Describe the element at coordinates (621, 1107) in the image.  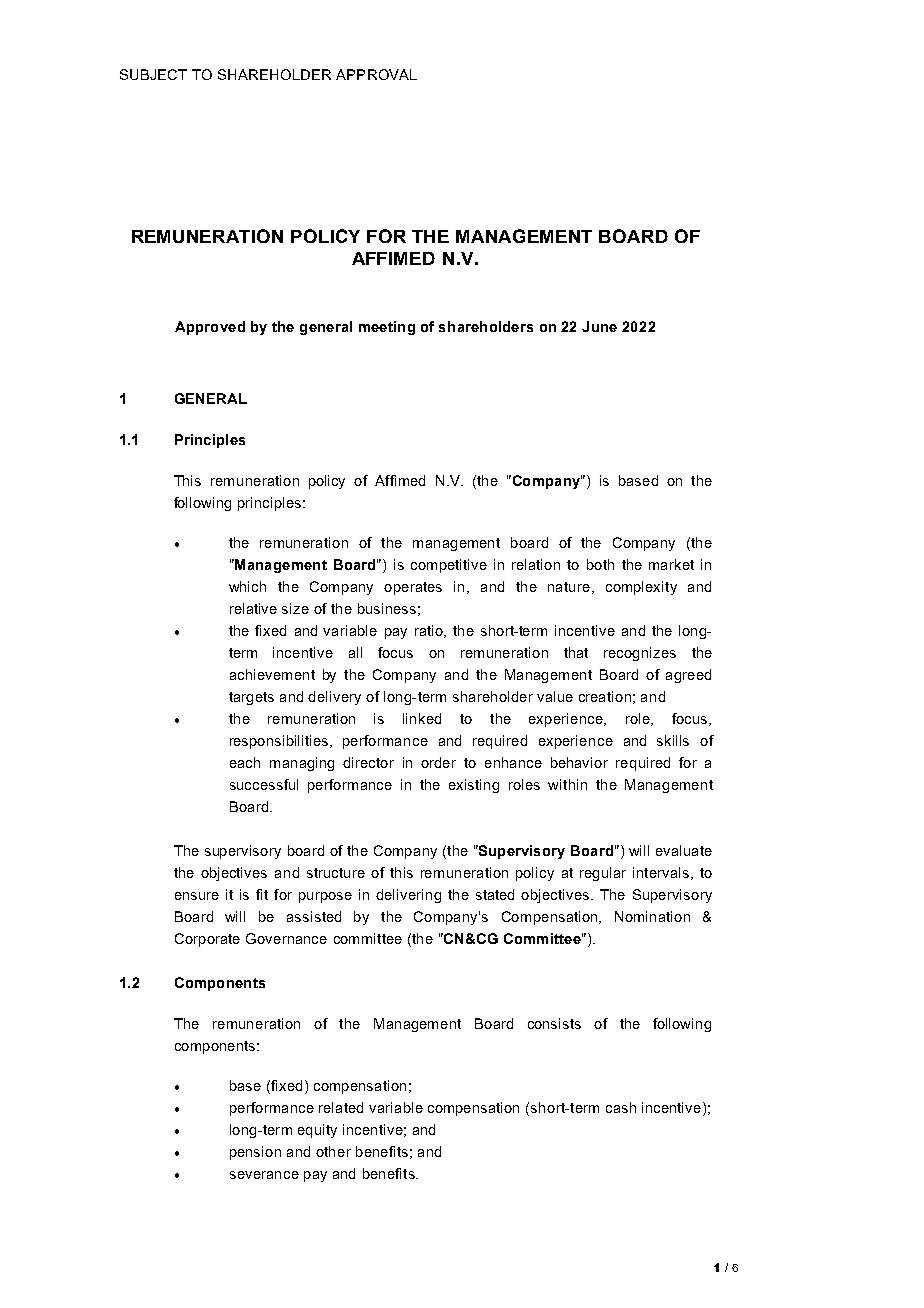
I see `cash` at that location.
